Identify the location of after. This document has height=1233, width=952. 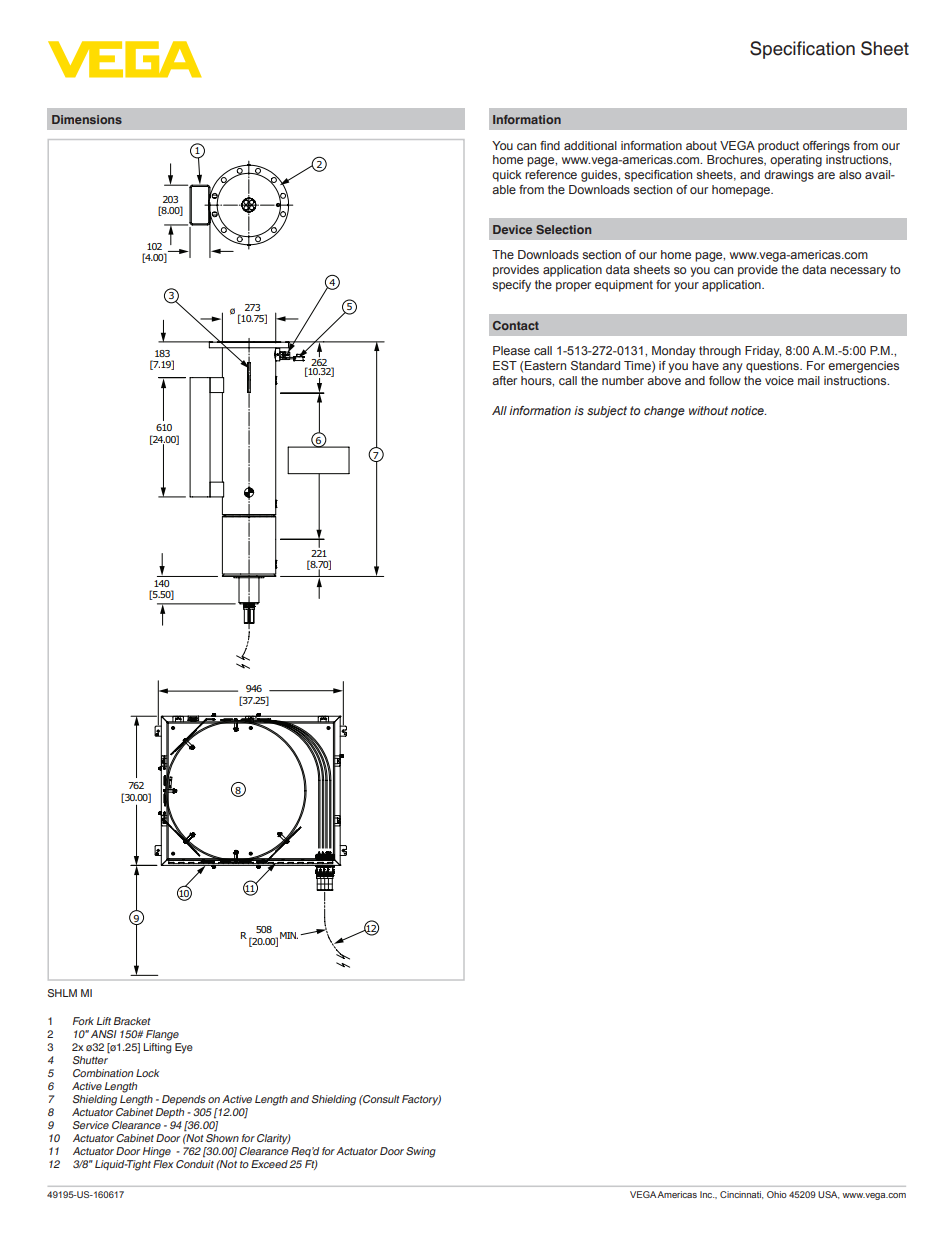
(504, 380).
